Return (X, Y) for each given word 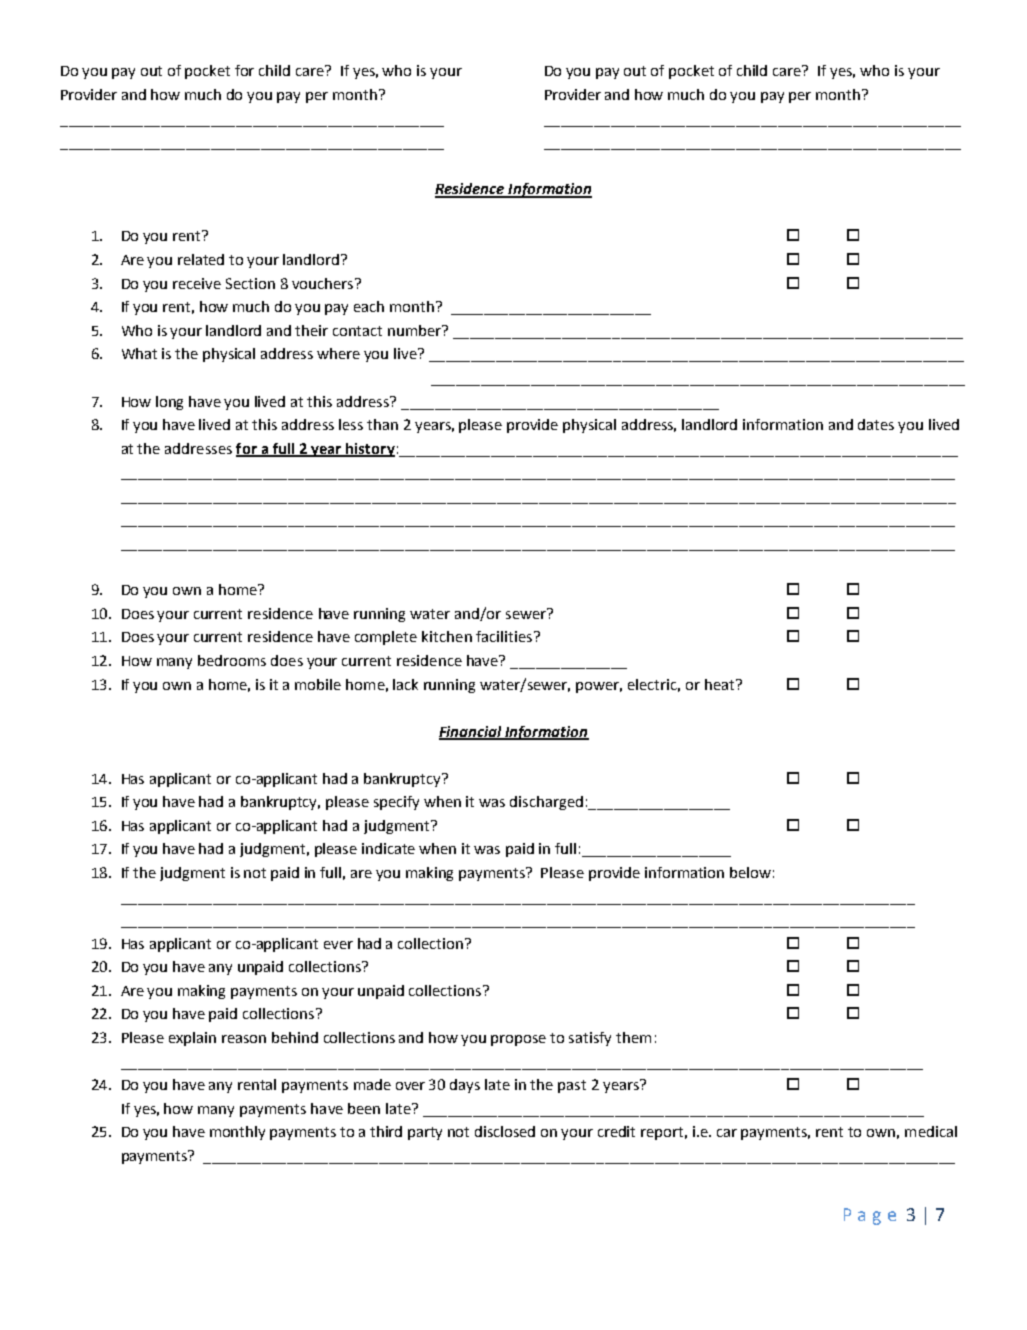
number (416, 330)
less (351, 424)
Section (250, 283)
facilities (504, 636)
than (382, 424)
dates (876, 424)
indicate (388, 848)
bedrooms (232, 660)
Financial (471, 732)
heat (721, 684)
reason (244, 1039)
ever (338, 945)
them (633, 1037)
